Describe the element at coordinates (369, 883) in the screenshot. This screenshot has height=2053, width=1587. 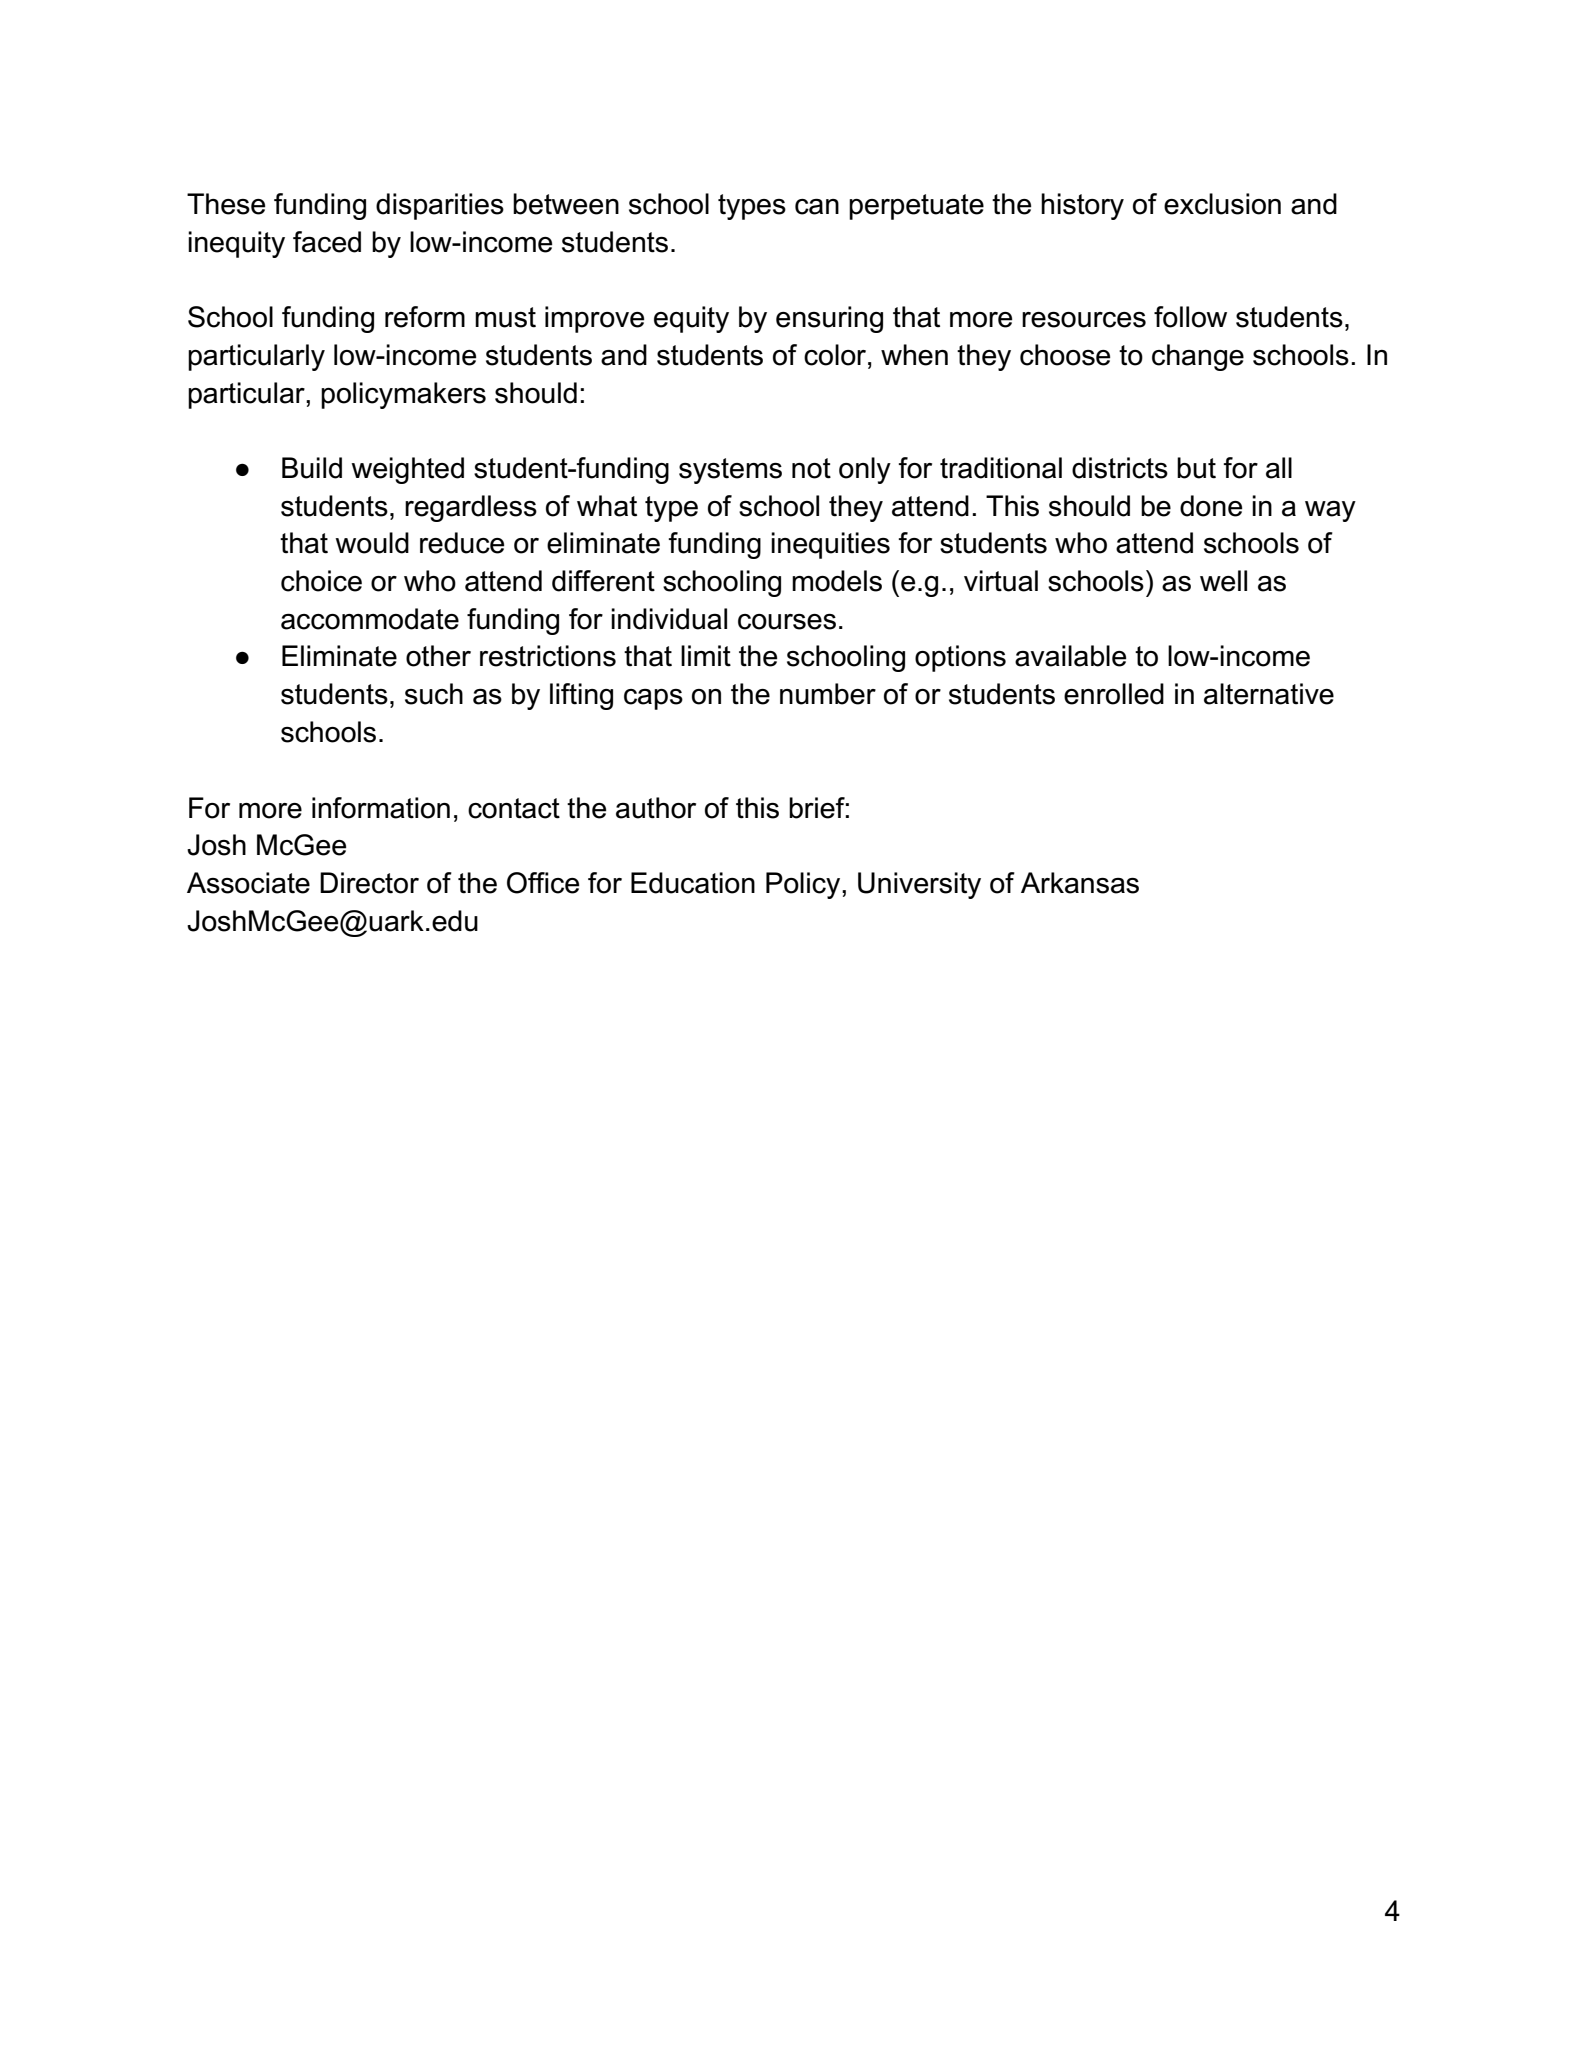
I see `Director` at that location.
